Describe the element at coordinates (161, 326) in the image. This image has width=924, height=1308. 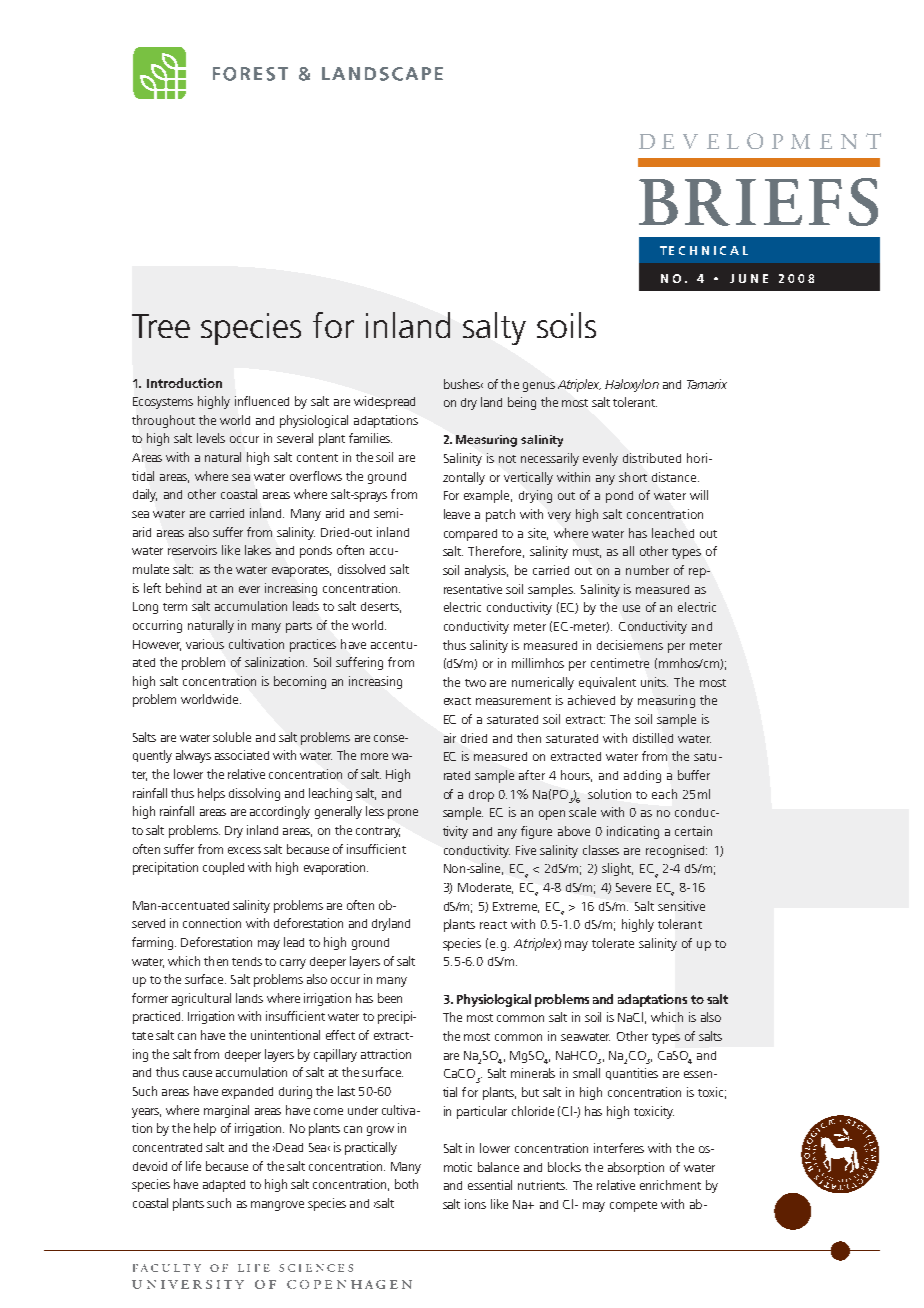
I see `Tree` at that location.
